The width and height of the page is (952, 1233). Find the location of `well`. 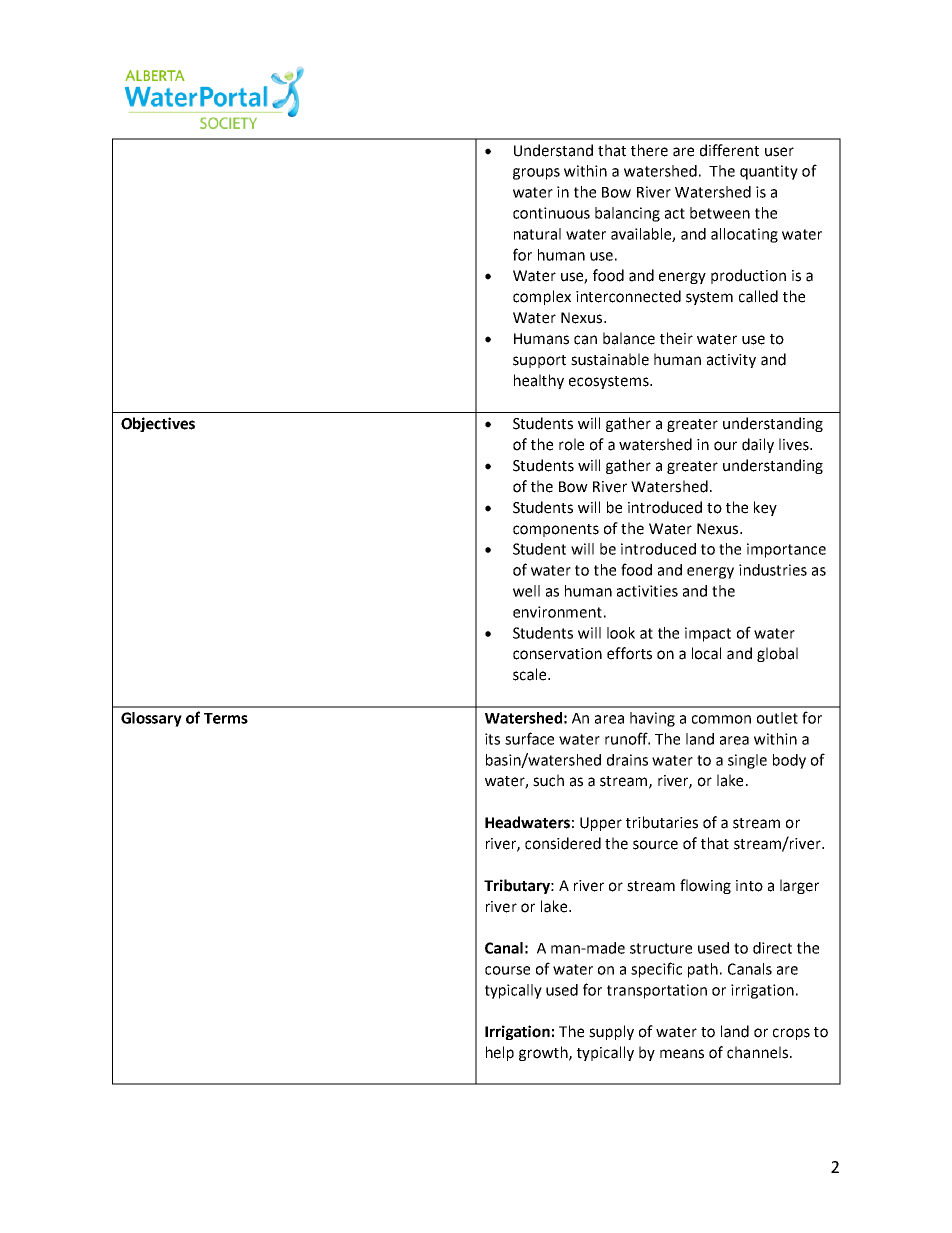

well is located at coordinates (526, 591).
